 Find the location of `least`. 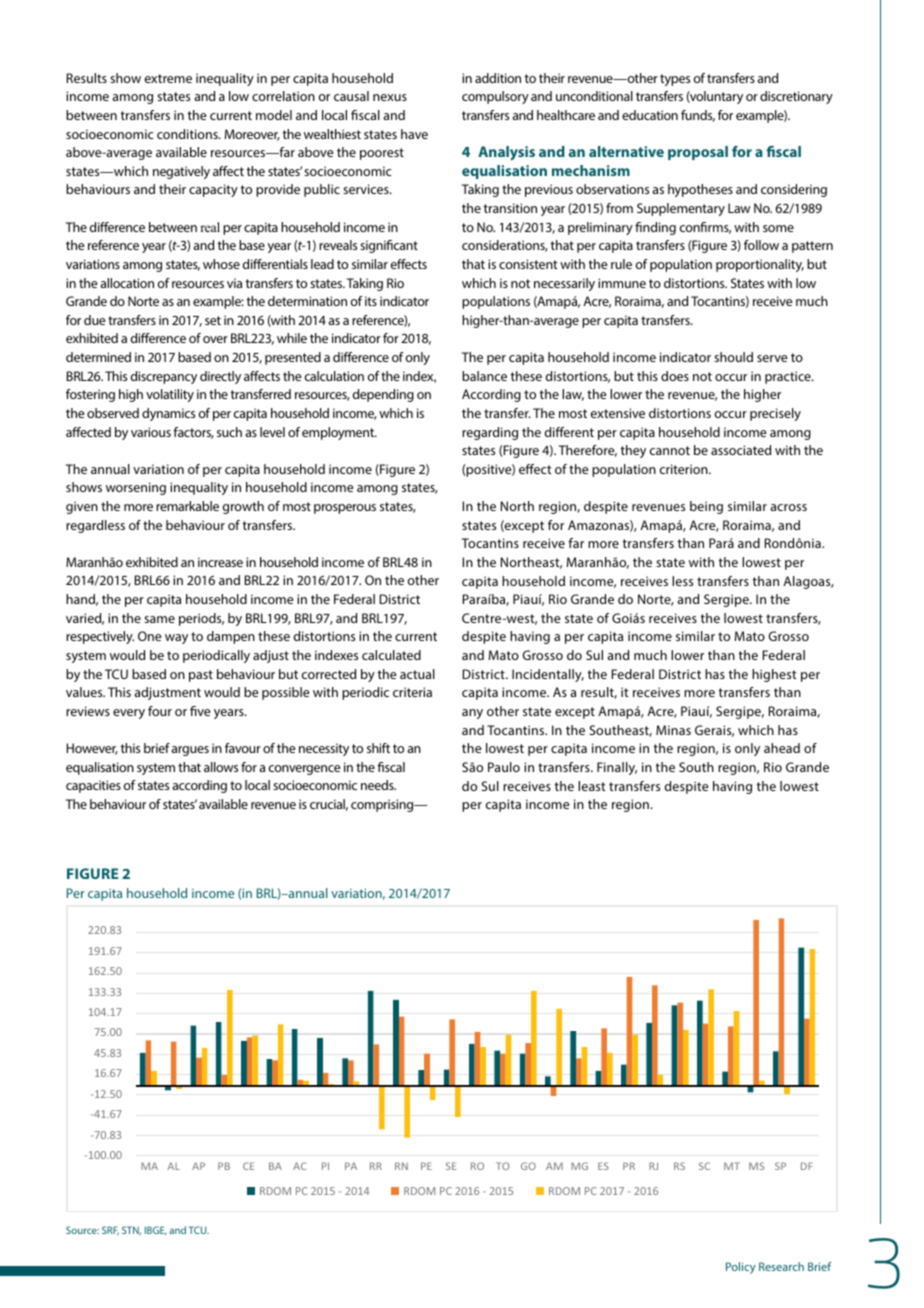

least is located at coordinates (591, 786).
